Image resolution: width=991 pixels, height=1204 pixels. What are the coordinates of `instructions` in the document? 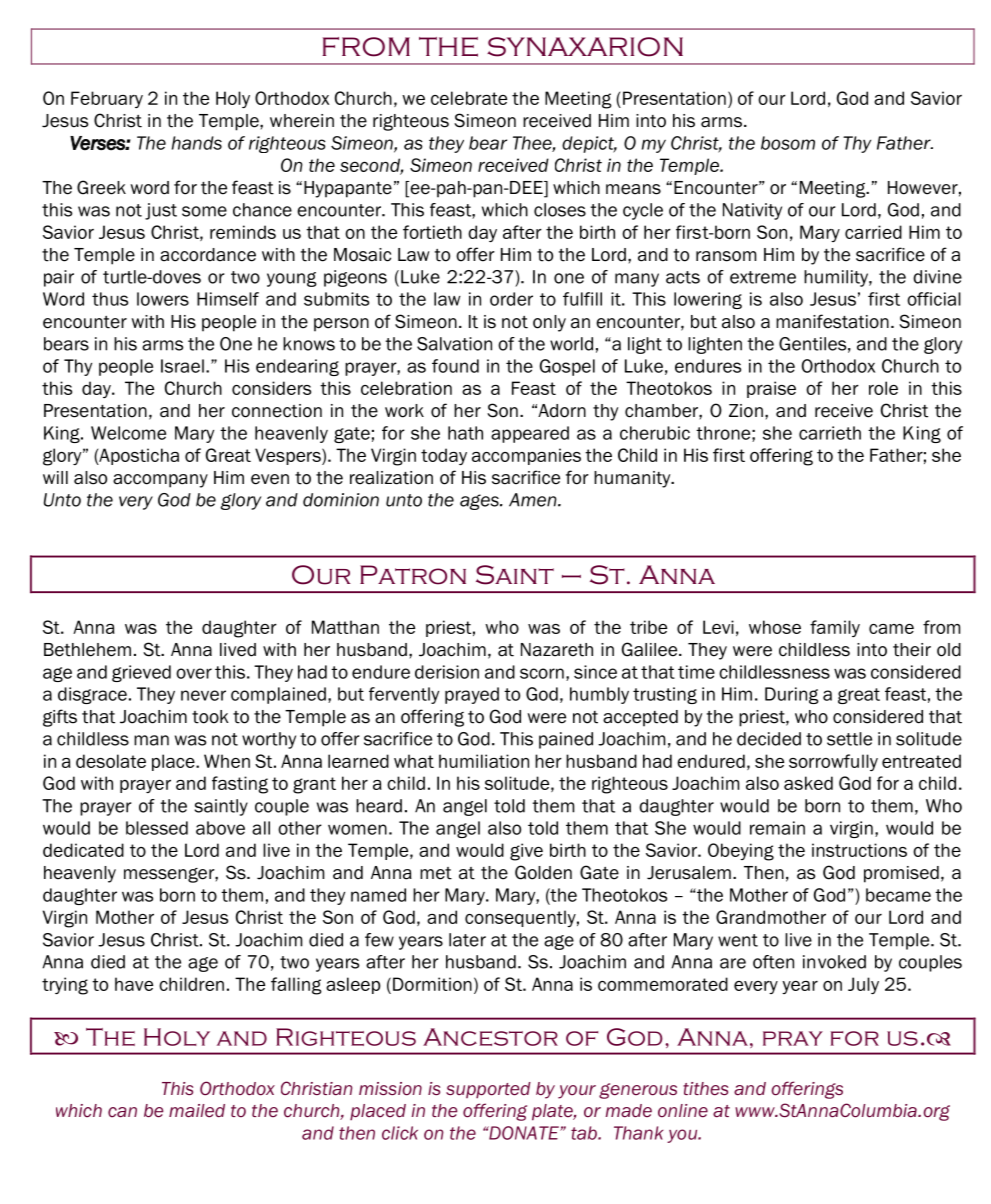 It's located at (859, 850).
